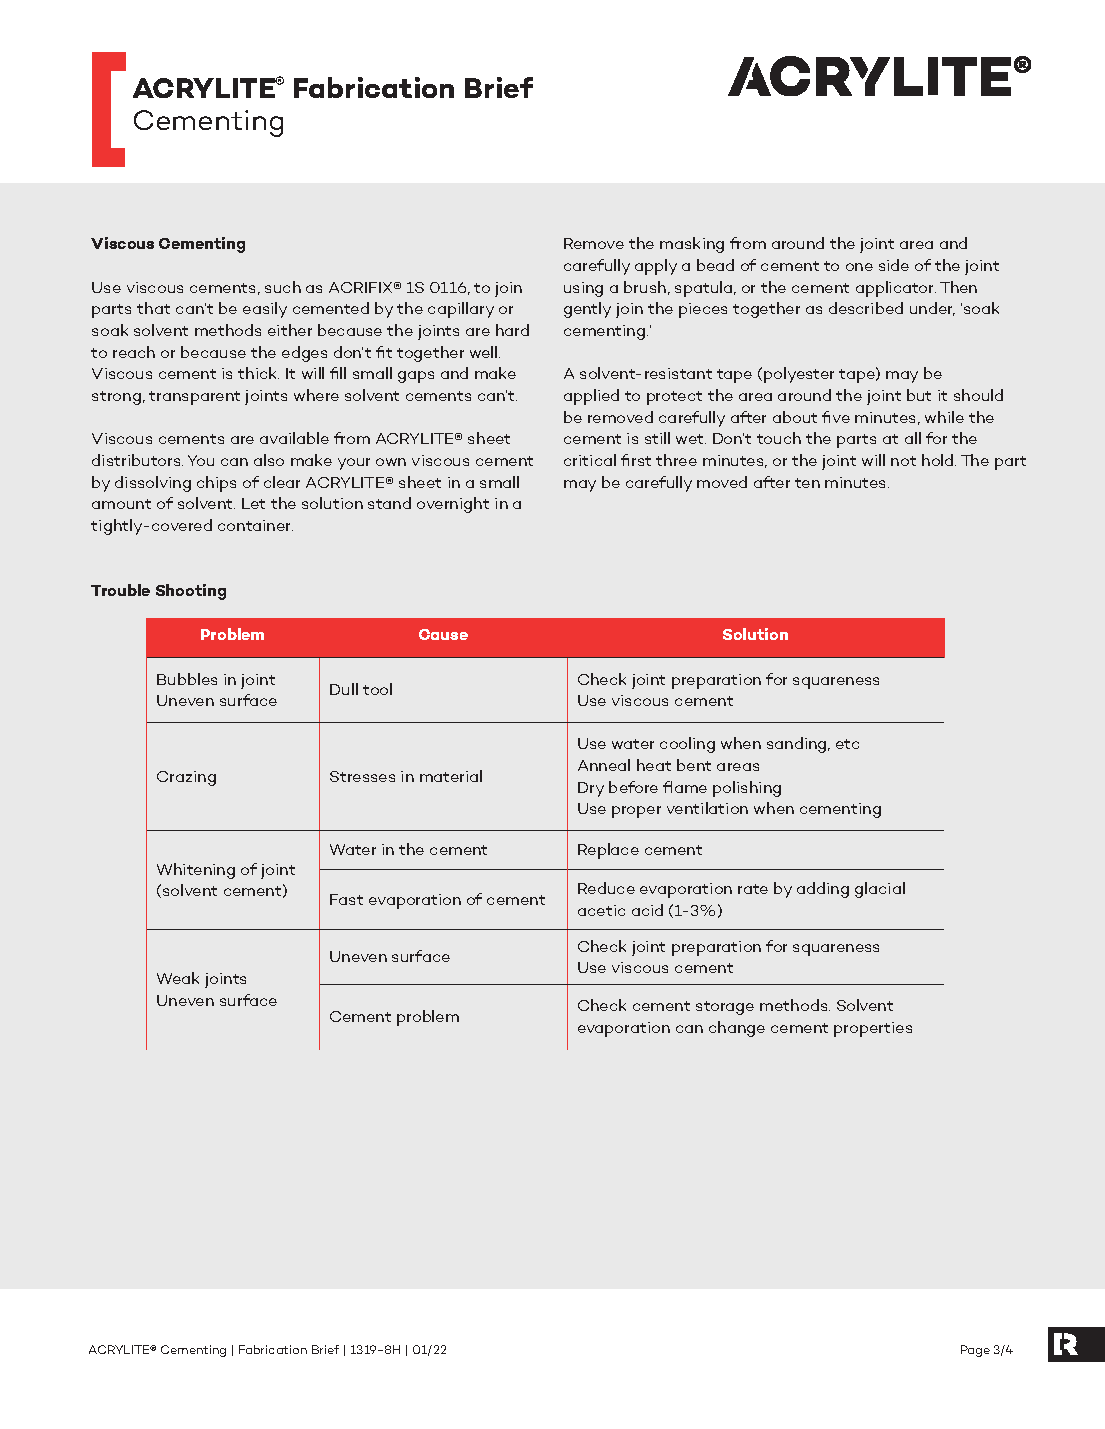 The width and height of the document is (1105, 1429). What do you see at coordinates (255, 525) in the document?
I see `container` at bounding box center [255, 525].
